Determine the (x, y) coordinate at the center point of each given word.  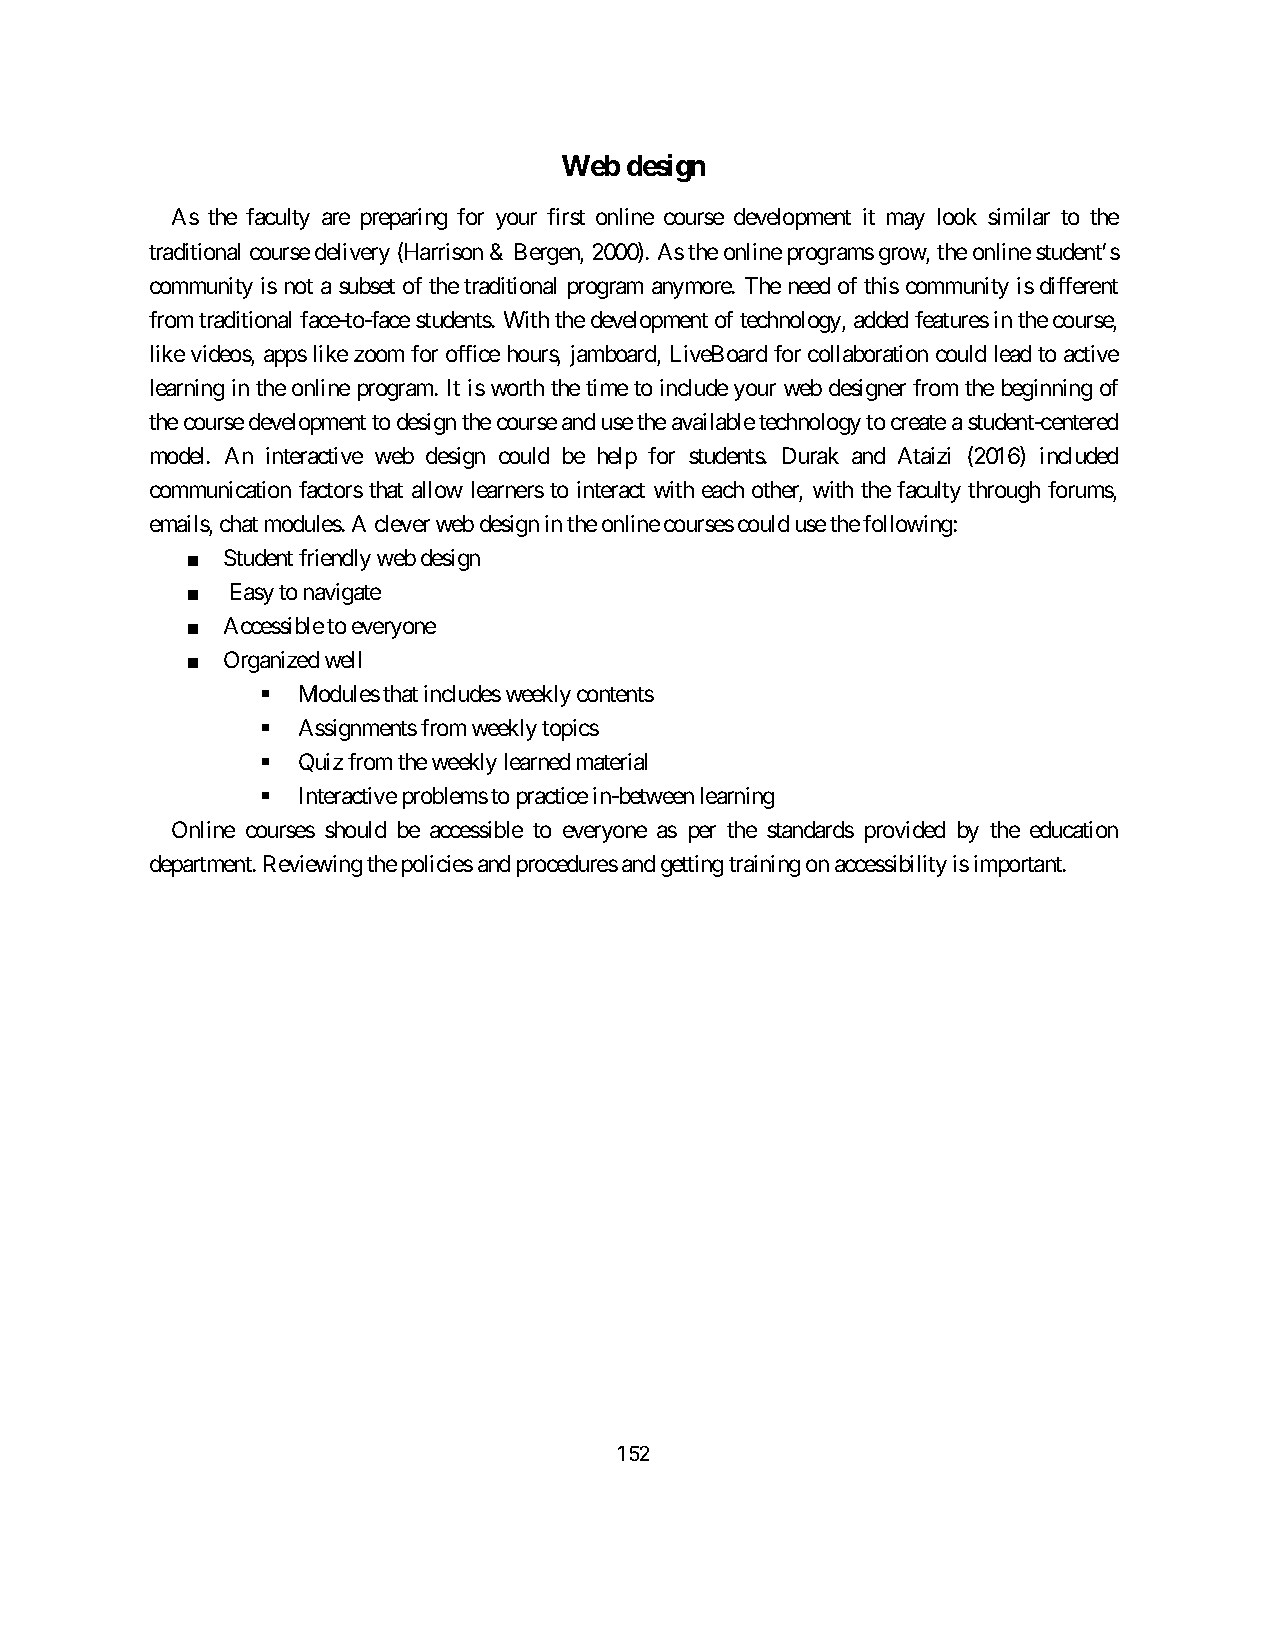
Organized (271, 662)
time (607, 387)
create (918, 422)
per (702, 834)
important (1019, 866)
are (336, 219)
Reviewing (313, 866)
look (957, 216)
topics (570, 730)
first (566, 216)
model (179, 455)
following (907, 526)
